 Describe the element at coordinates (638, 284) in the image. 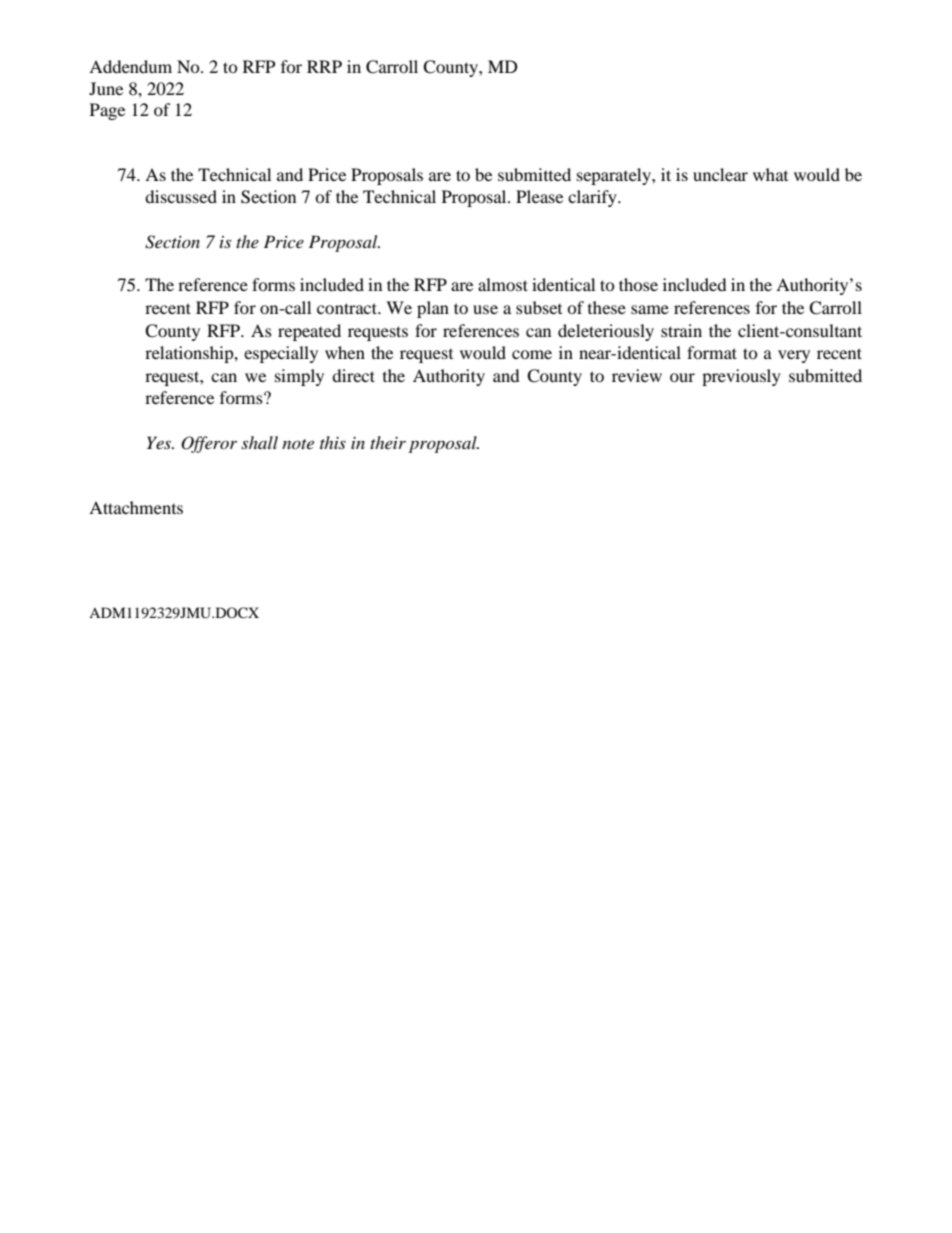

I see `those` at that location.
